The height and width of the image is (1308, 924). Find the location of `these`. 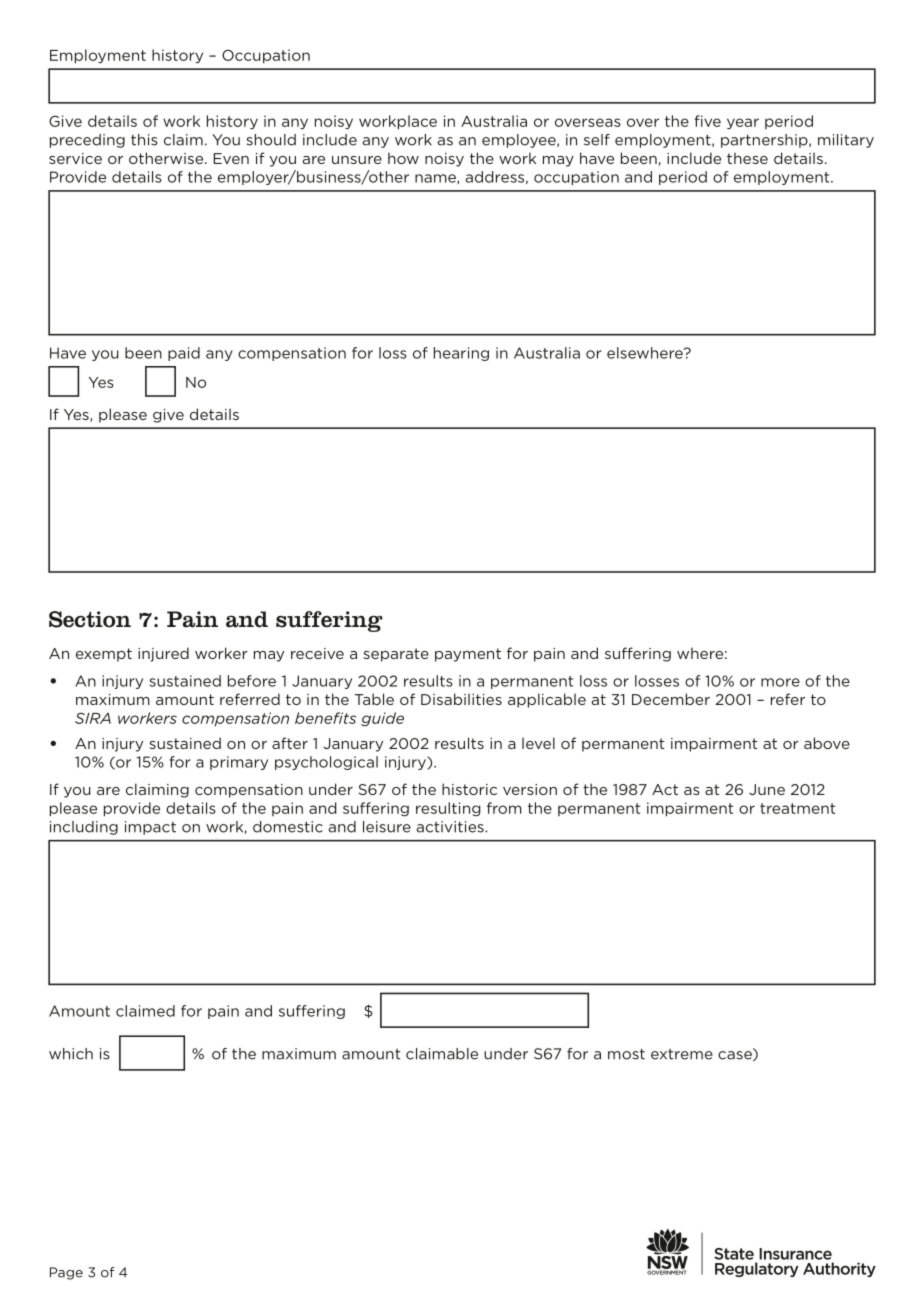

these is located at coordinates (747, 158).
